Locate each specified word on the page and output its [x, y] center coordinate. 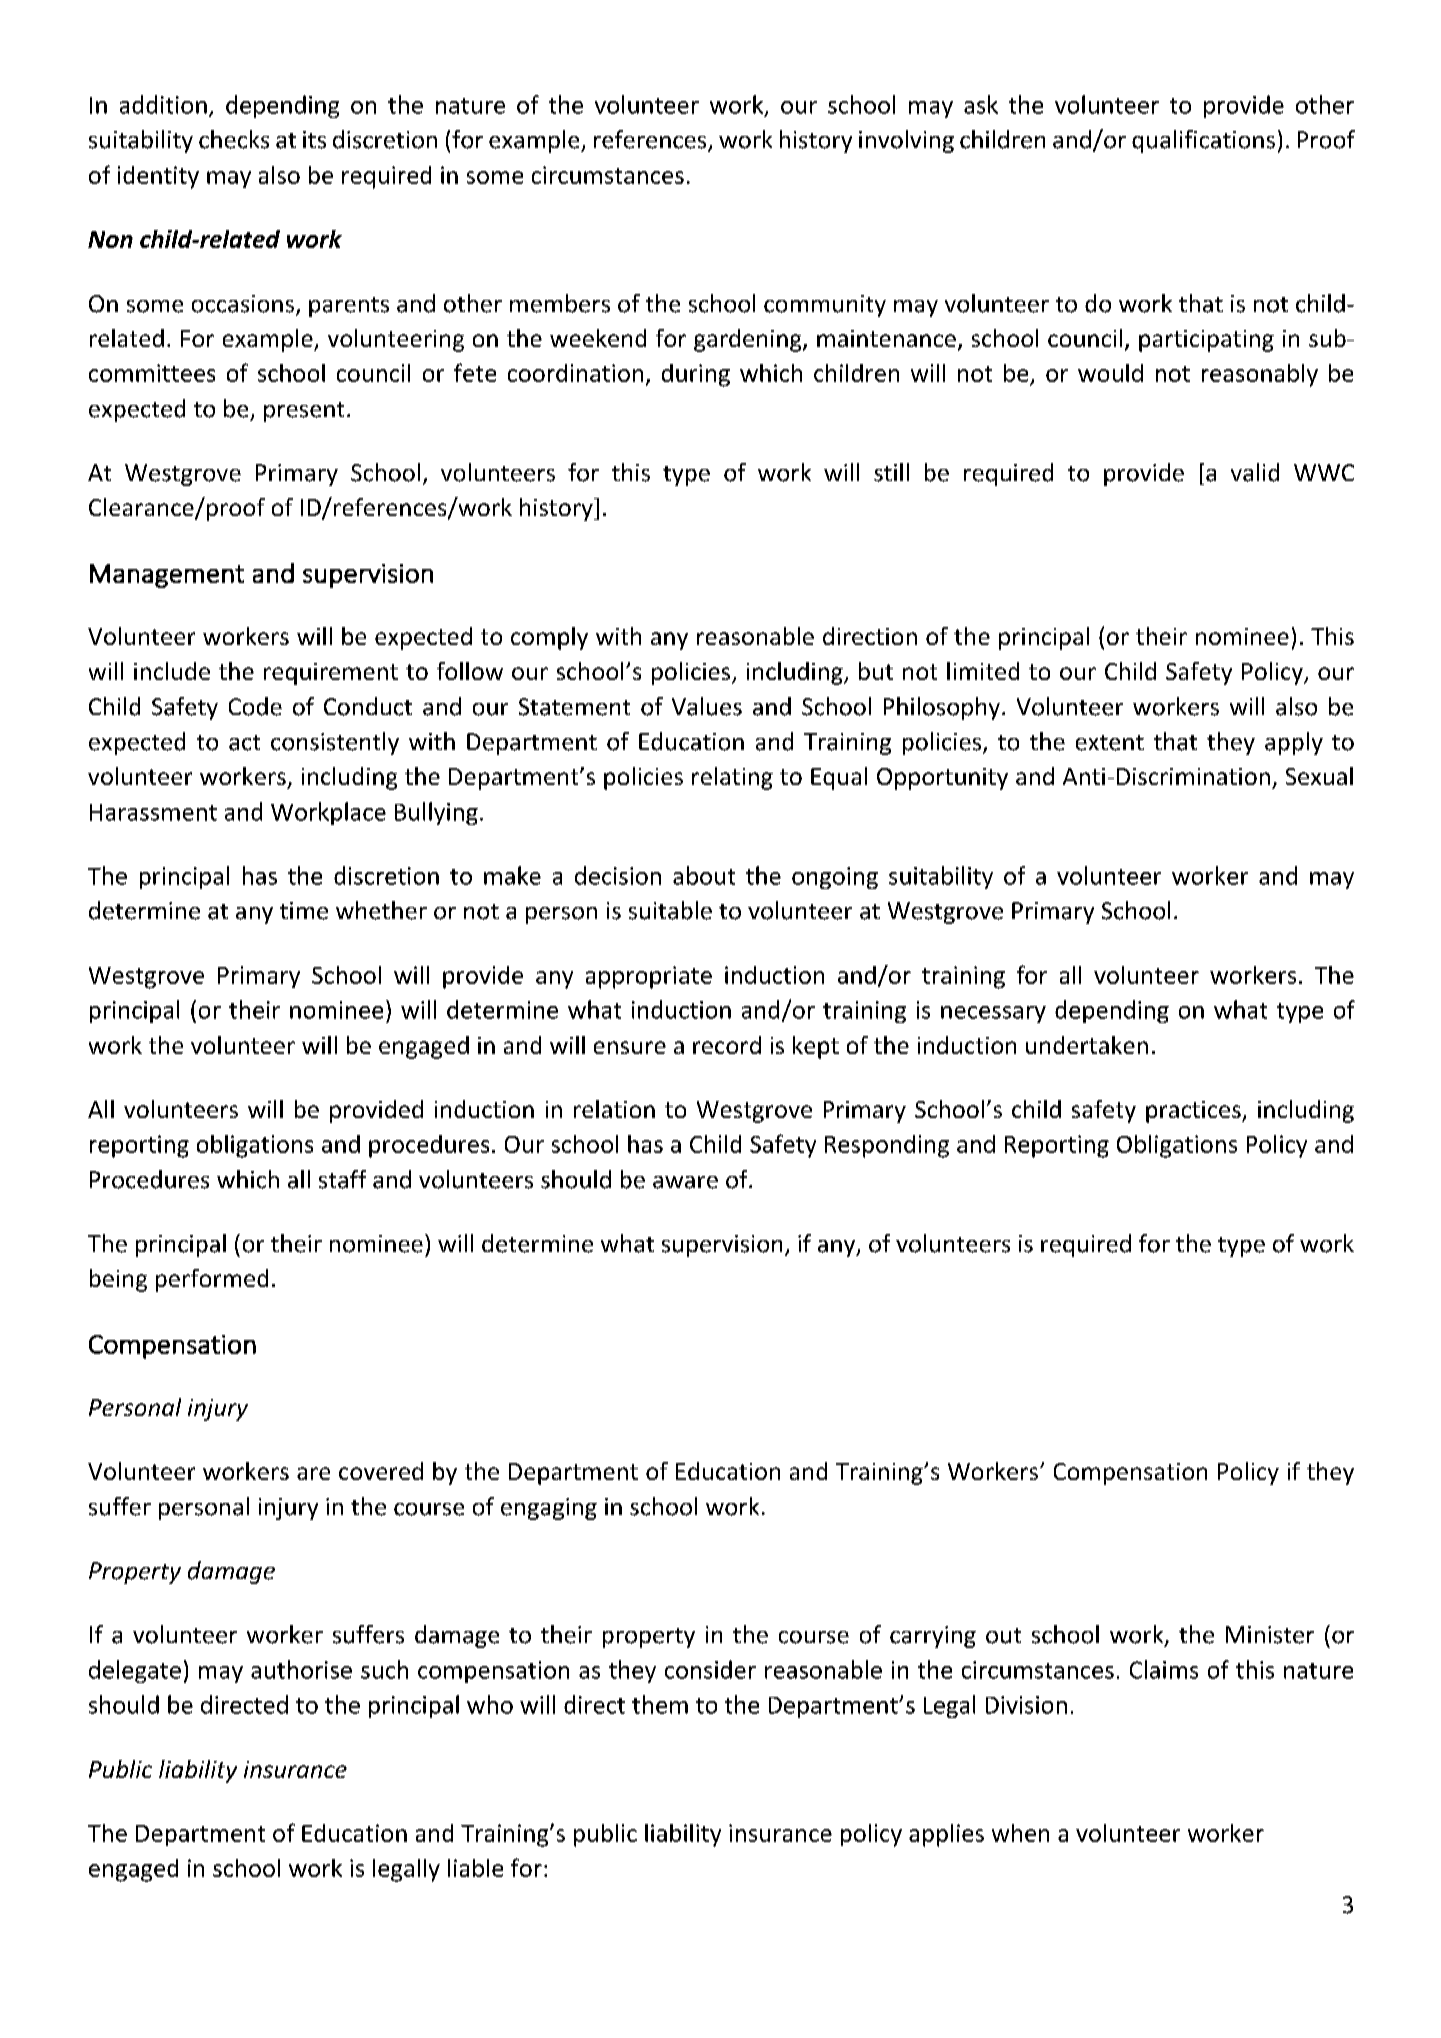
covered [381, 1471]
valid [1255, 472]
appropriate [649, 977]
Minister [1270, 1635]
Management [167, 576]
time [304, 911]
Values [707, 706]
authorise [301, 1669]
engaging [549, 1509]
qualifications [1203, 141]
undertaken [1087, 1045]
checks [234, 139]
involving [906, 141]
